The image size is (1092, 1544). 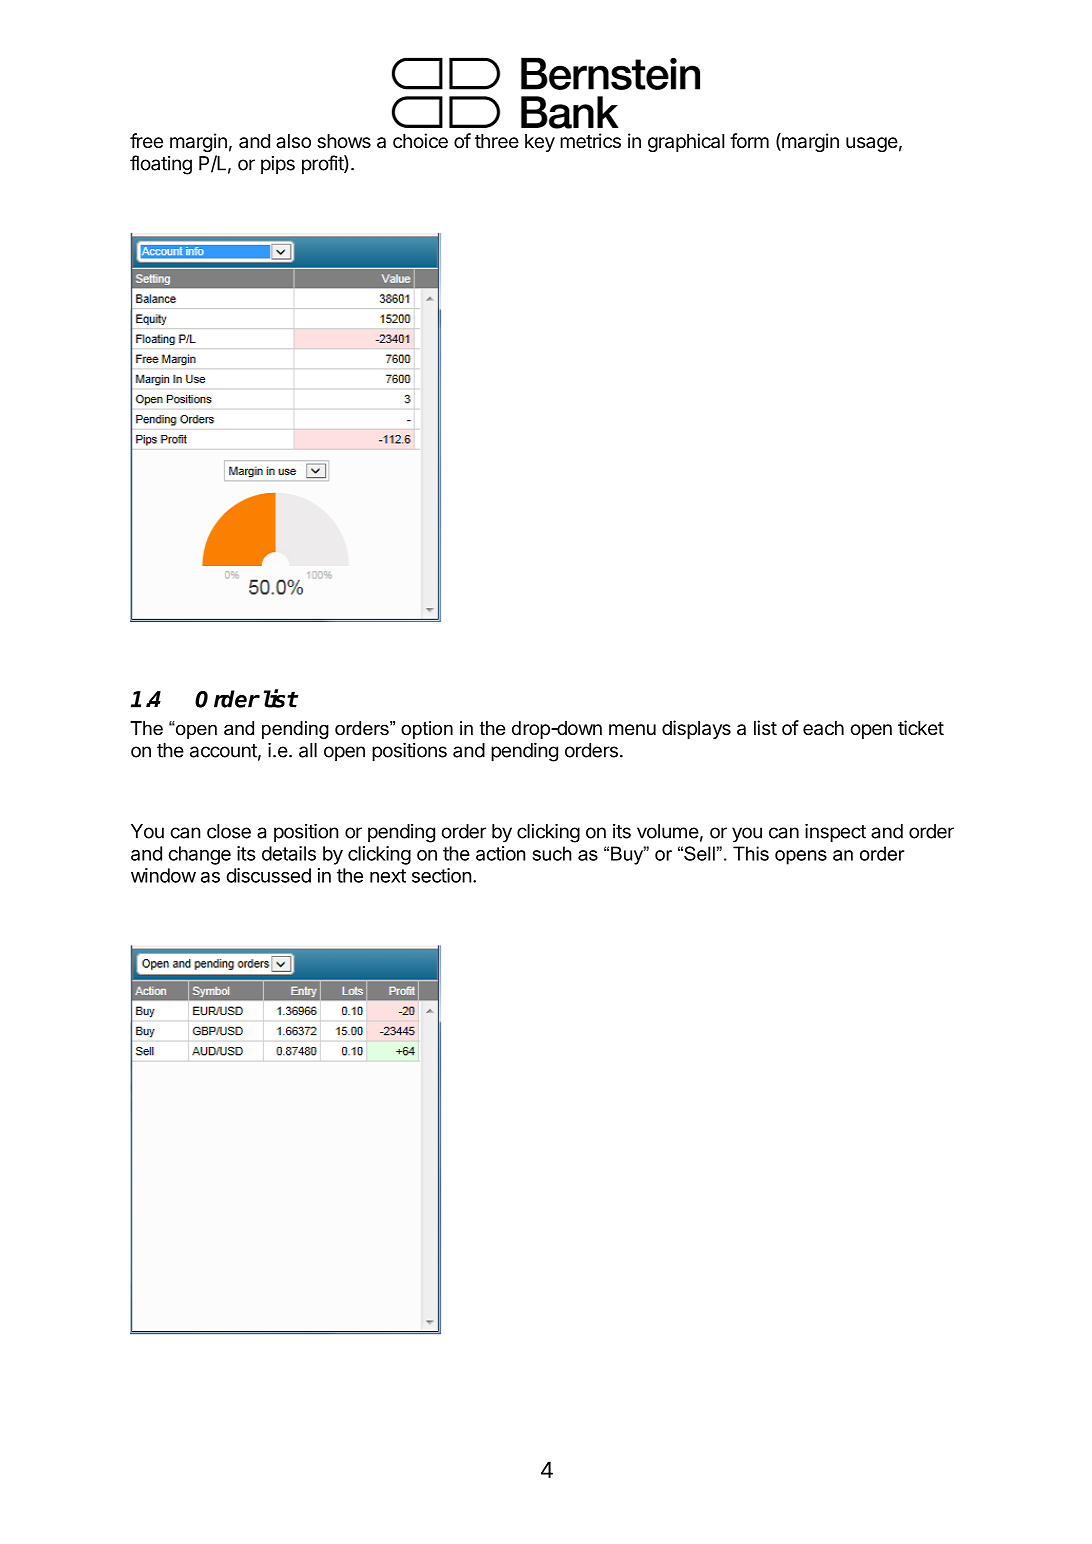 I want to click on pips, so click(x=278, y=165).
